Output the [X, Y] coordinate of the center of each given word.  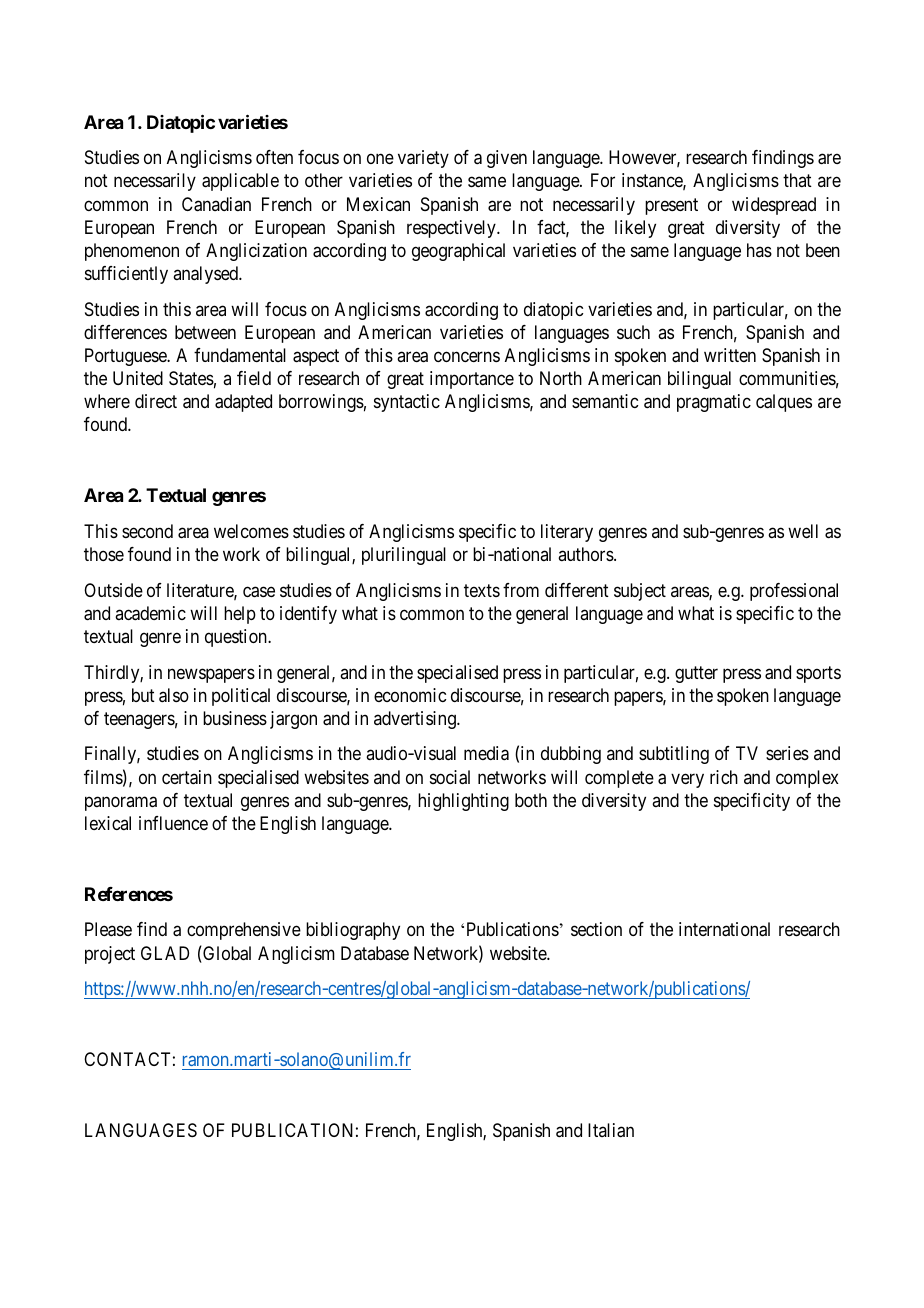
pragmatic [714, 403]
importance [472, 380]
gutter [696, 674]
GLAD [165, 953]
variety [423, 159]
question [237, 638]
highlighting [463, 802]
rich [724, 777]
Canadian [216, 204]
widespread [774, 206]
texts [482, 590]
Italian [611, 1130]
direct [156, 401]
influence [173, 823]
